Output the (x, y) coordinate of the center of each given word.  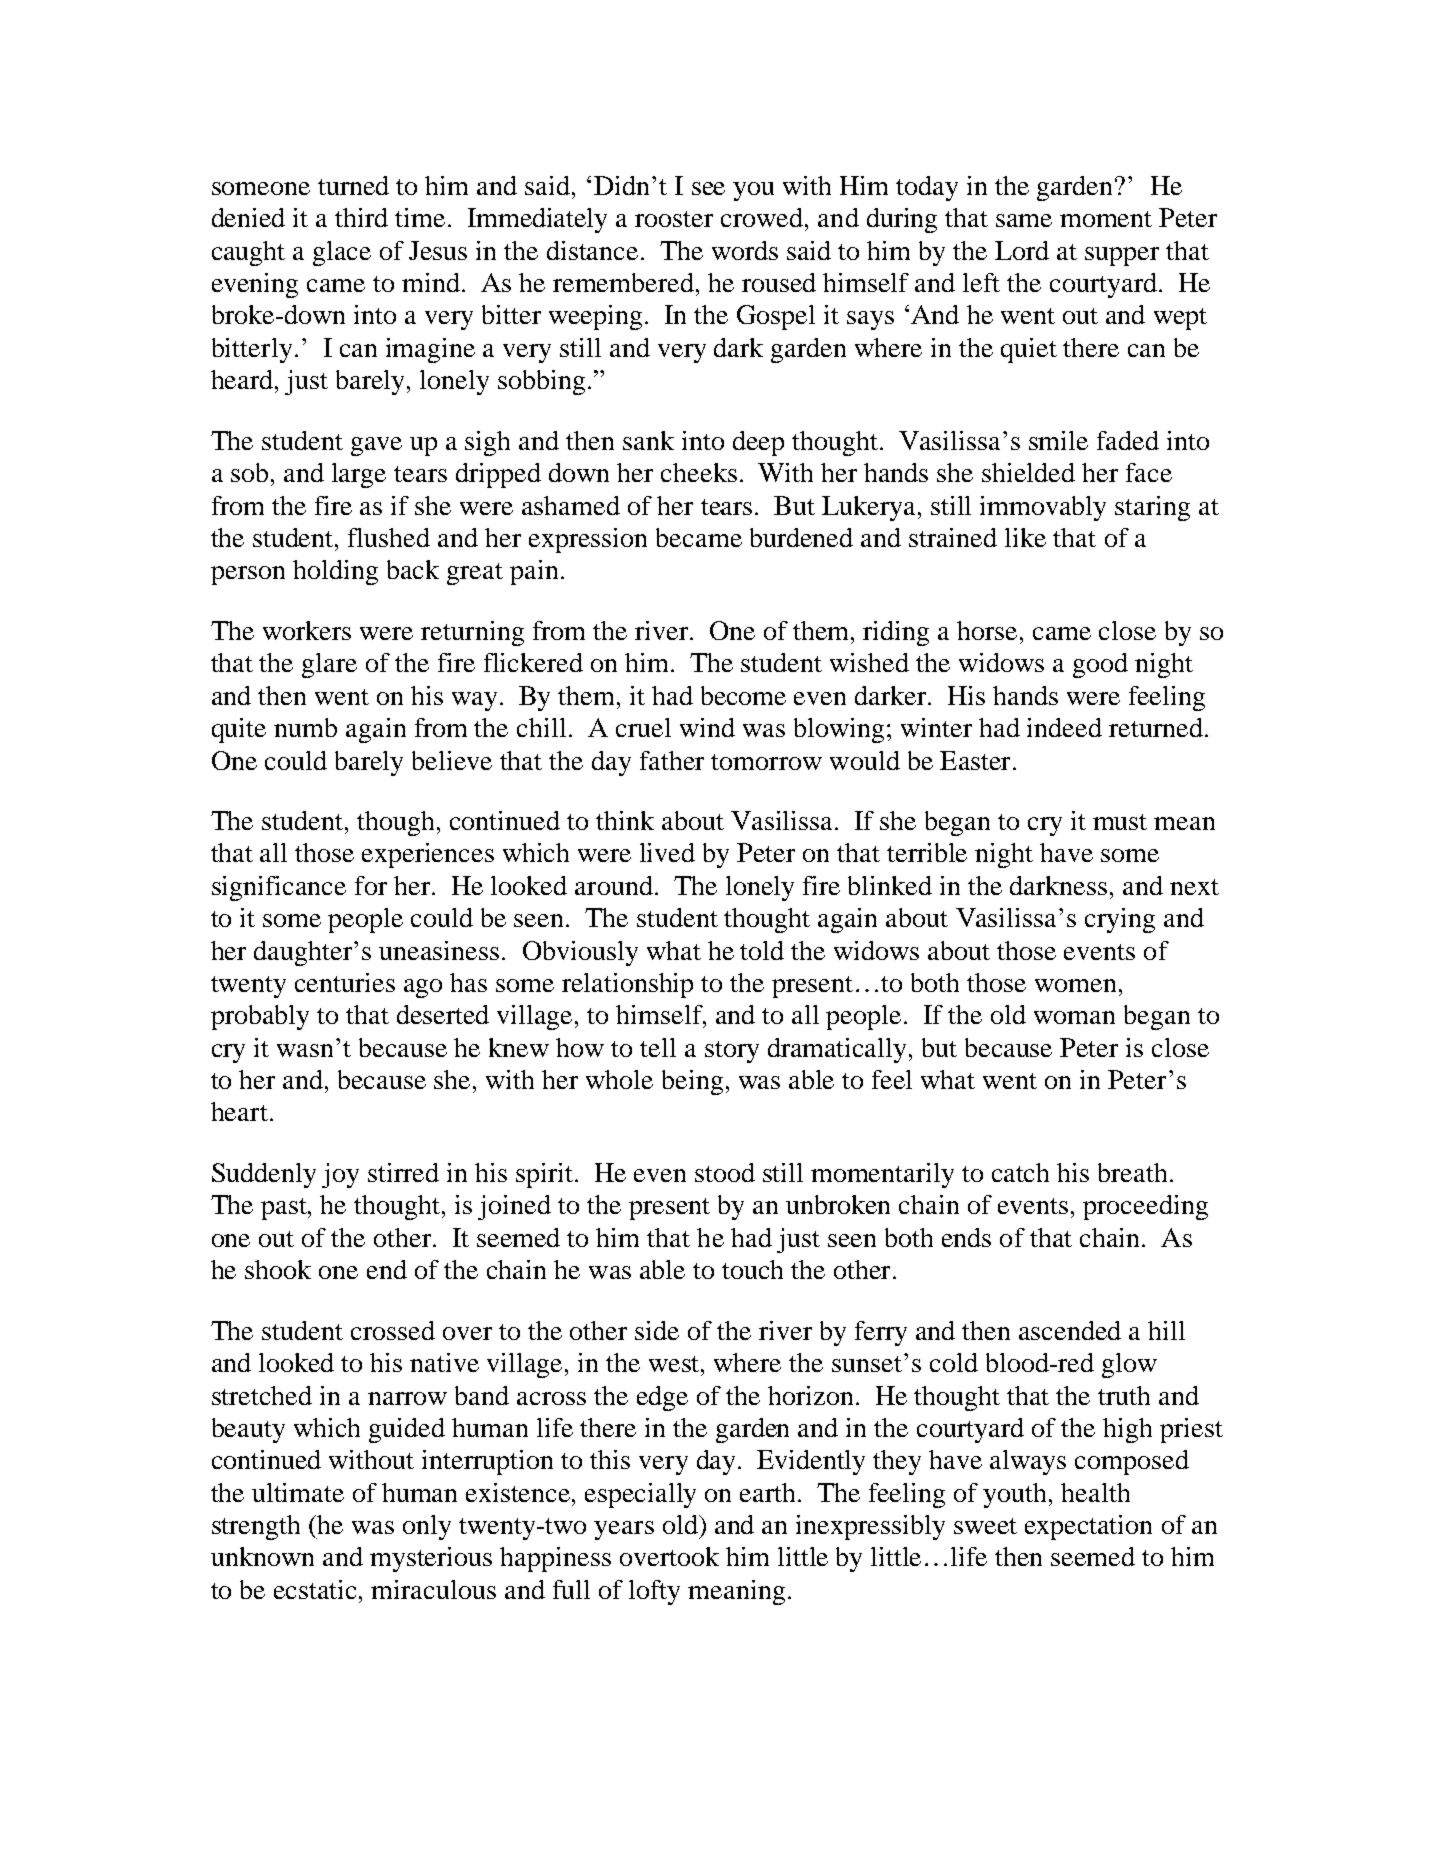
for (371, 885)
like (1025, 537)
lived (667, 852)
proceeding (1145, 1207)
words (745, 250)
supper (1122, 256)
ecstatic (317, 1589)
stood (725, 1172)
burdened (801, 537)
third (361, 217)
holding (335, 572)
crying (1120, 920)
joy (340, 1175)
